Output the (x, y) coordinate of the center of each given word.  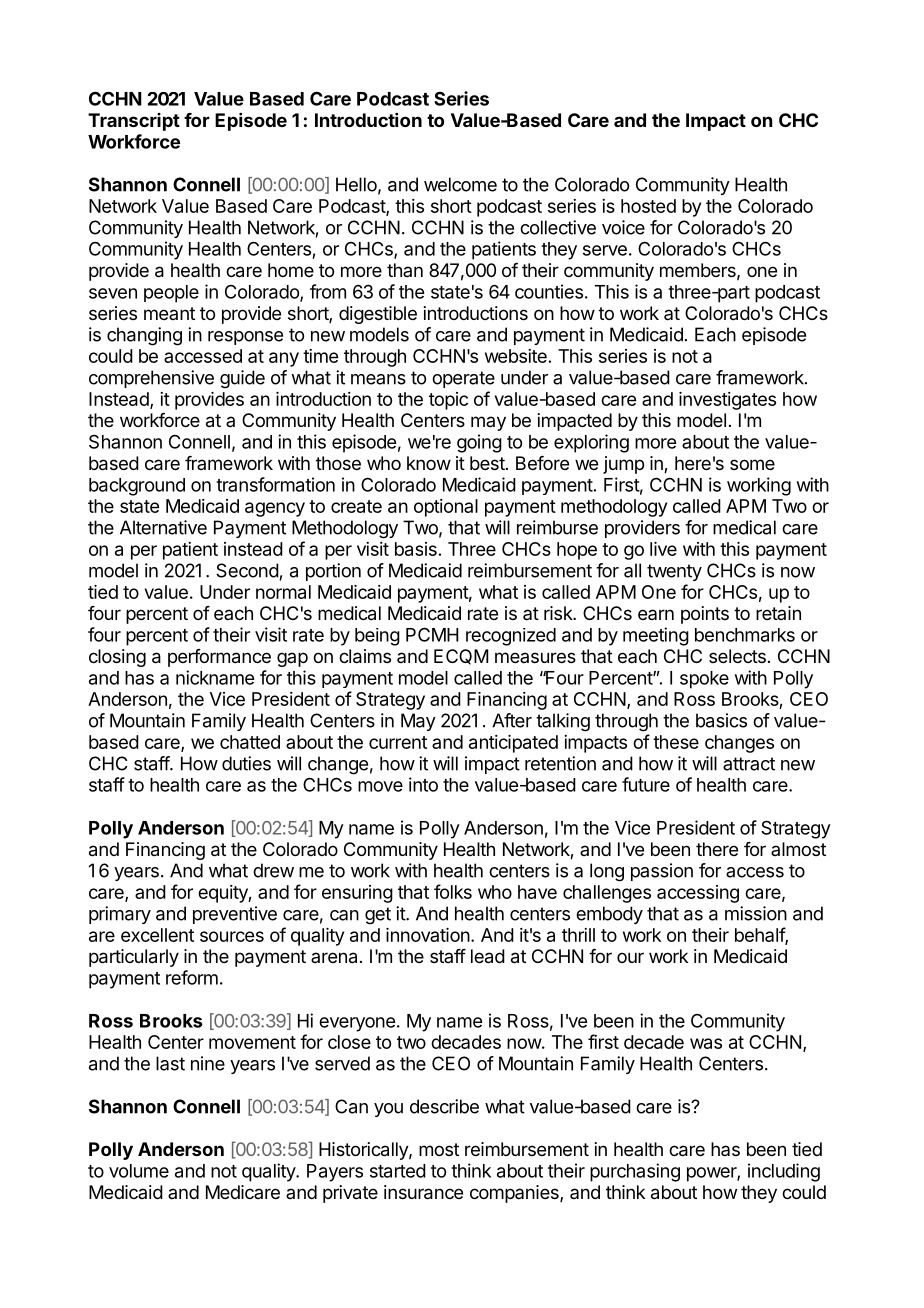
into (423, 784)
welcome (460, 184)
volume (139, 1171)
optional (446, 508)
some (752, 464)
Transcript (134, 122)
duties (246, 763)
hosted (648, 206)
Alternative (163, 527)
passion (662, 872)
